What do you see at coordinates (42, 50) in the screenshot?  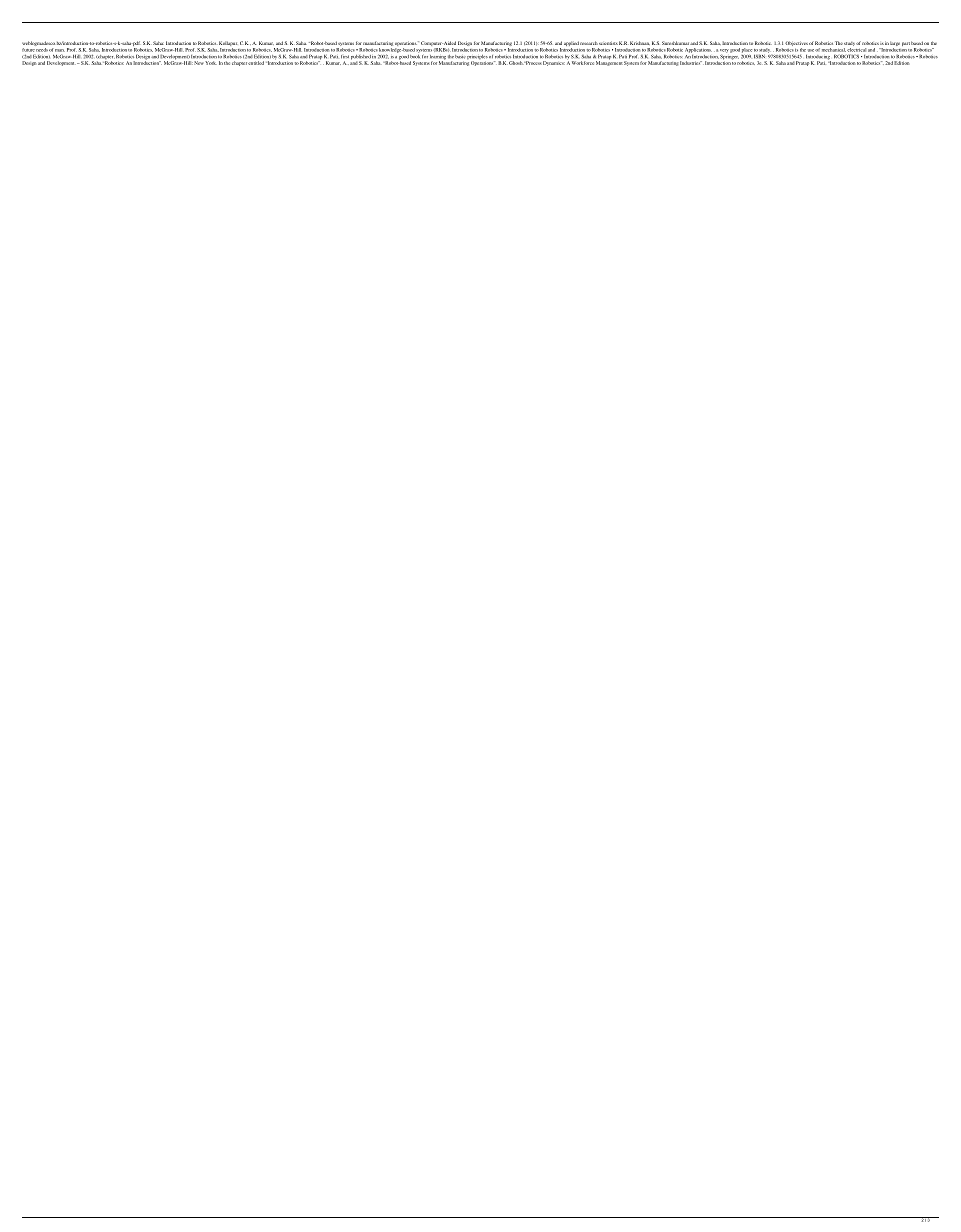 I see `needs` at bounding box center [42, 50].
